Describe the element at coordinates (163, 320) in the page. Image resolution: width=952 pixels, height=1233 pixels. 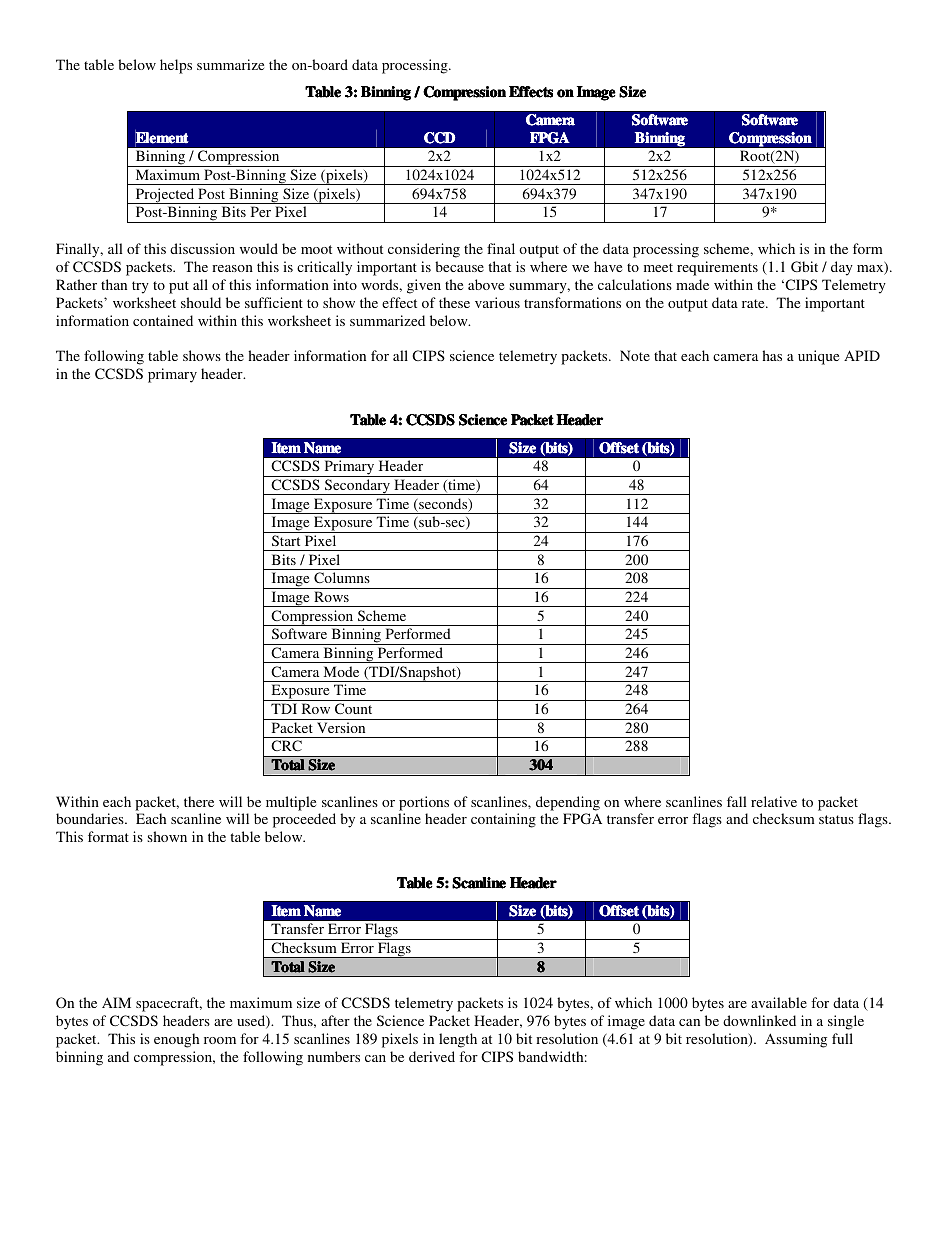
I see `contained` at that location.
